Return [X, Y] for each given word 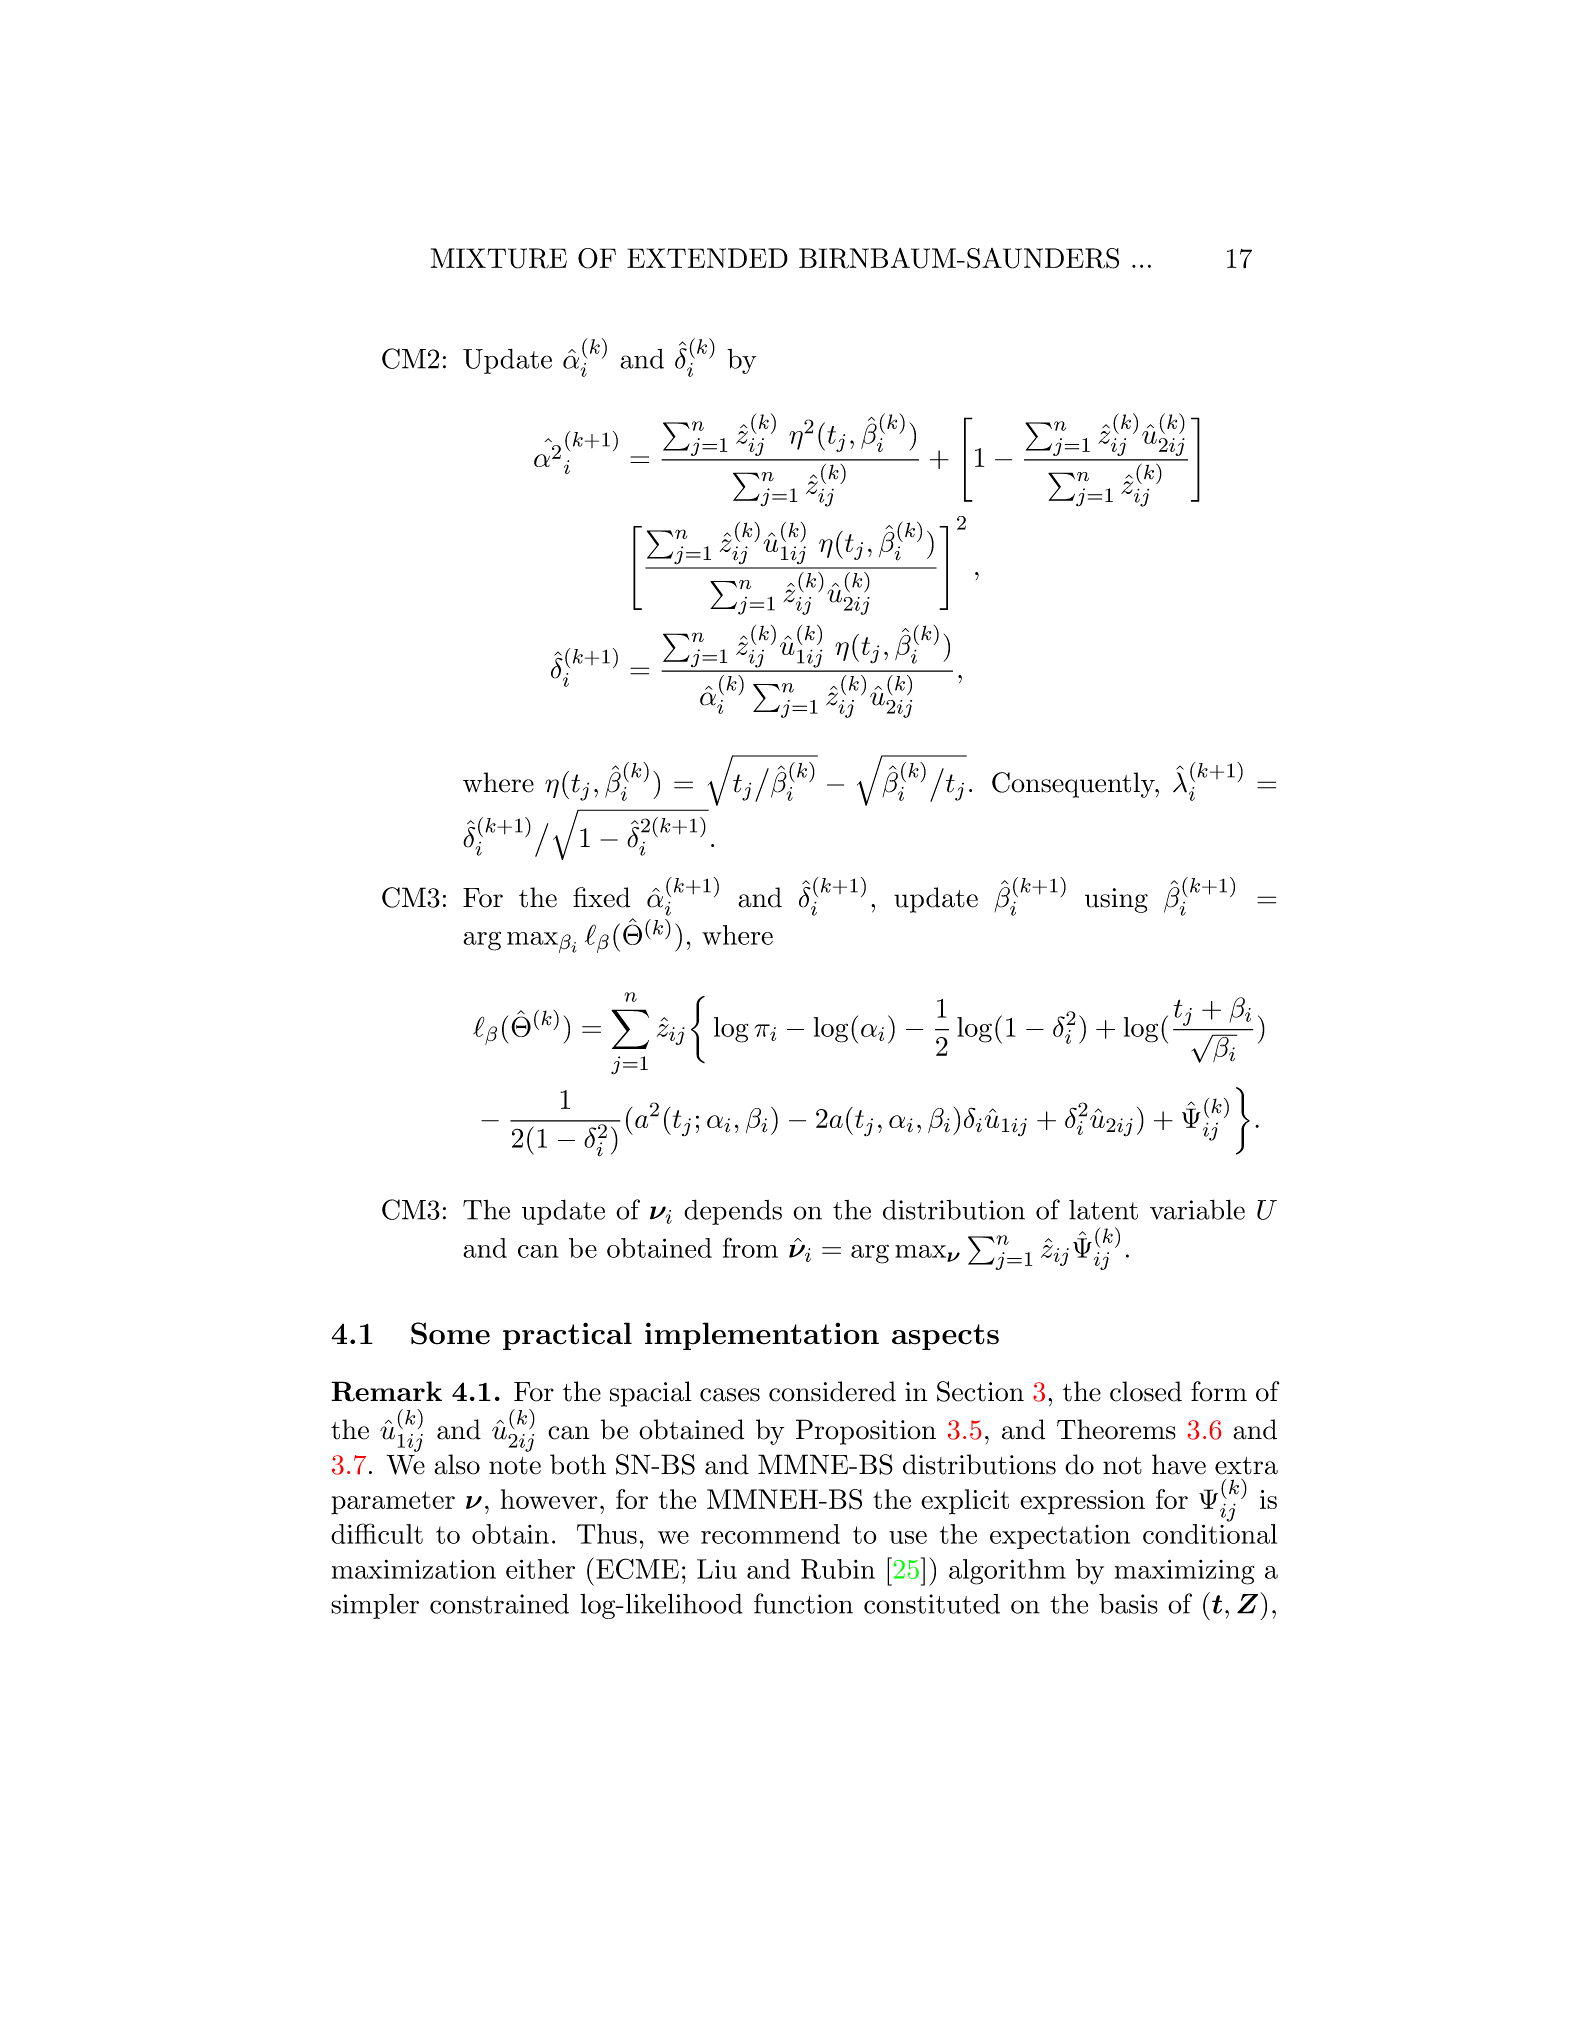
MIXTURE [499, 258]
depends [733, 1212]
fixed [601, 897]
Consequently [1074, 785]
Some [450, 1333]
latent [1103, 1210]
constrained [499, 1604]
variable [1197, 1209]
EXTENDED [707, 258]
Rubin [838, 1569]
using [1116, 900]
